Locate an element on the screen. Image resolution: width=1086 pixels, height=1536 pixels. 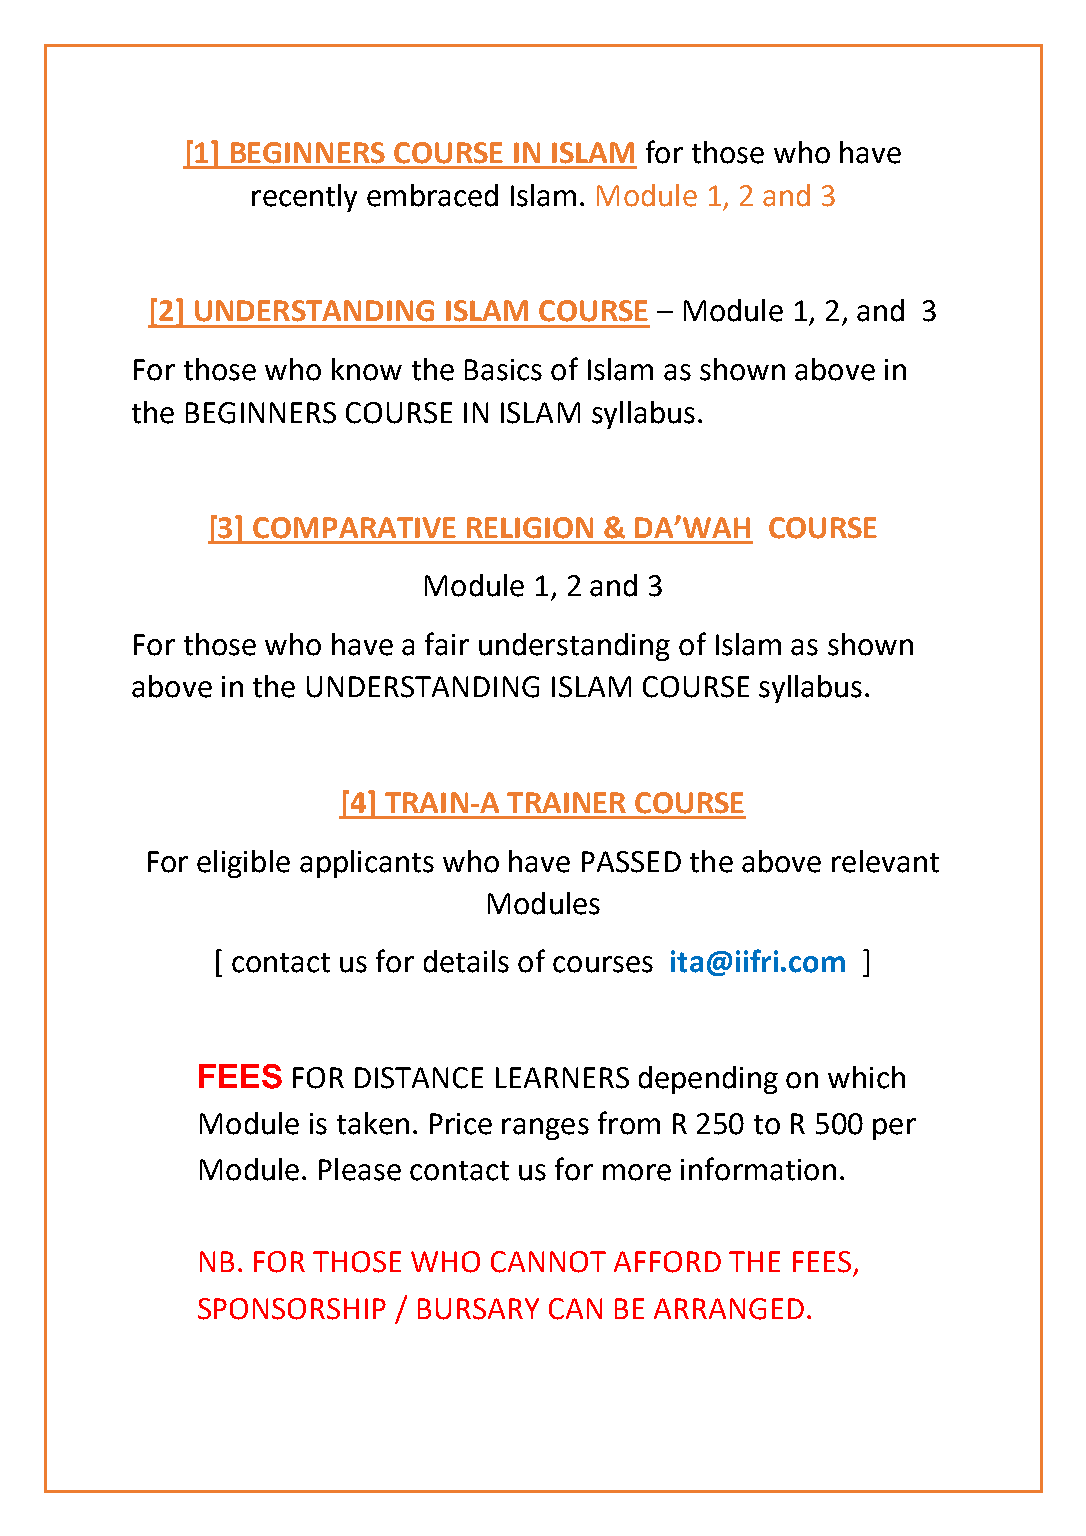
LEARNERS is located at coordinates (562, 1078).
